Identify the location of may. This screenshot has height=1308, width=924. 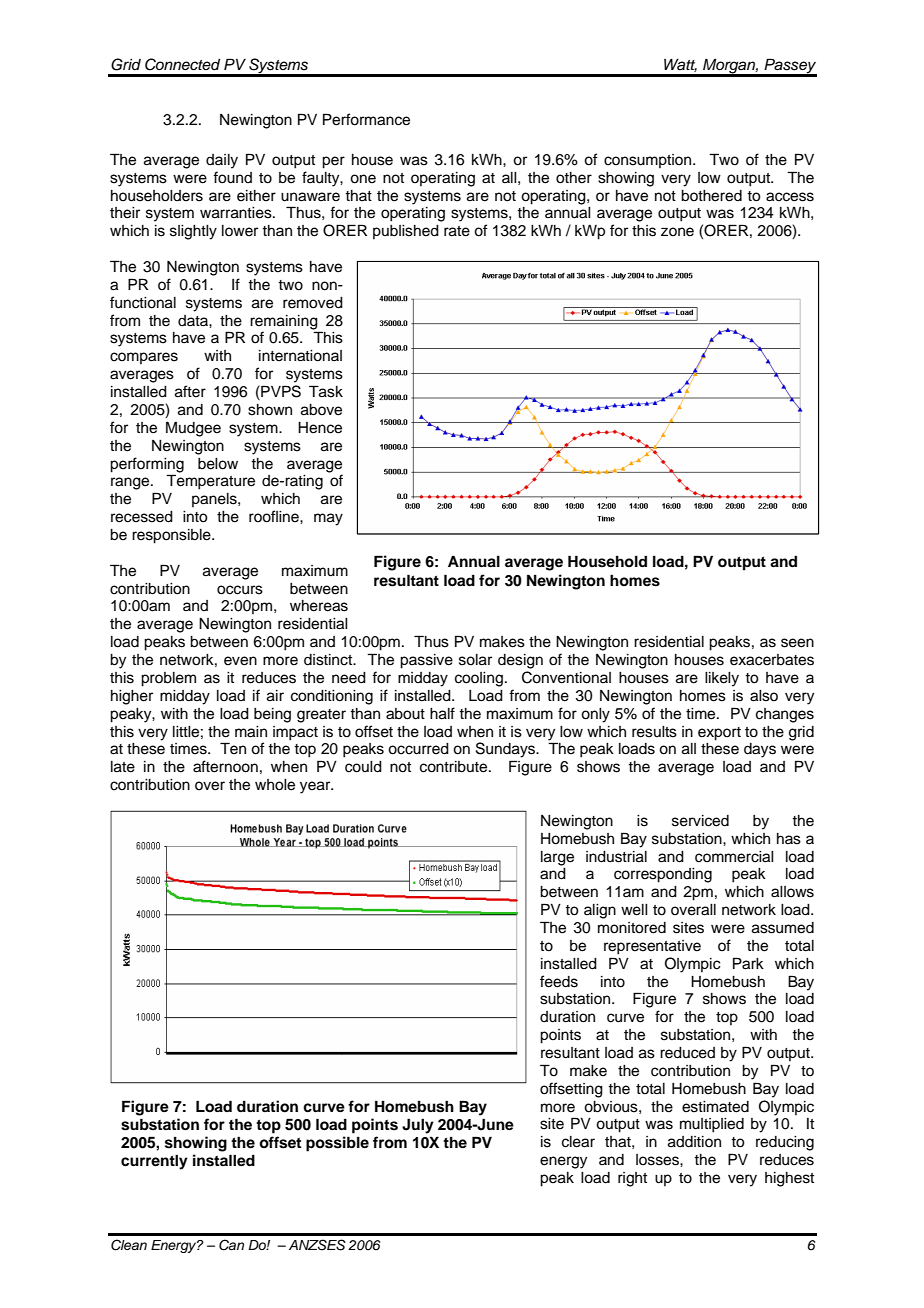
(328, 519).
